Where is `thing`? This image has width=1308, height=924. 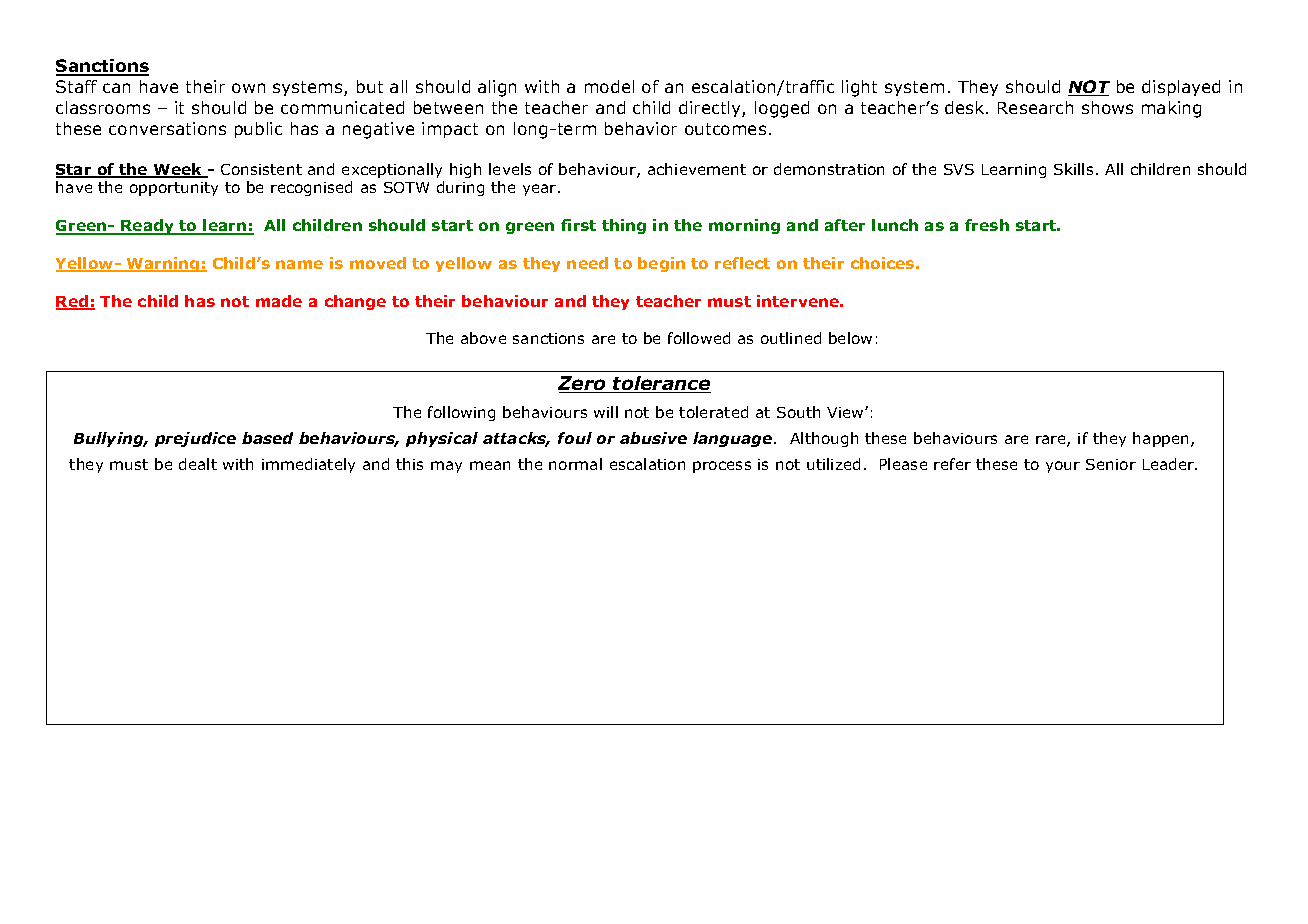 thing is located at coordinates (624, 226).
